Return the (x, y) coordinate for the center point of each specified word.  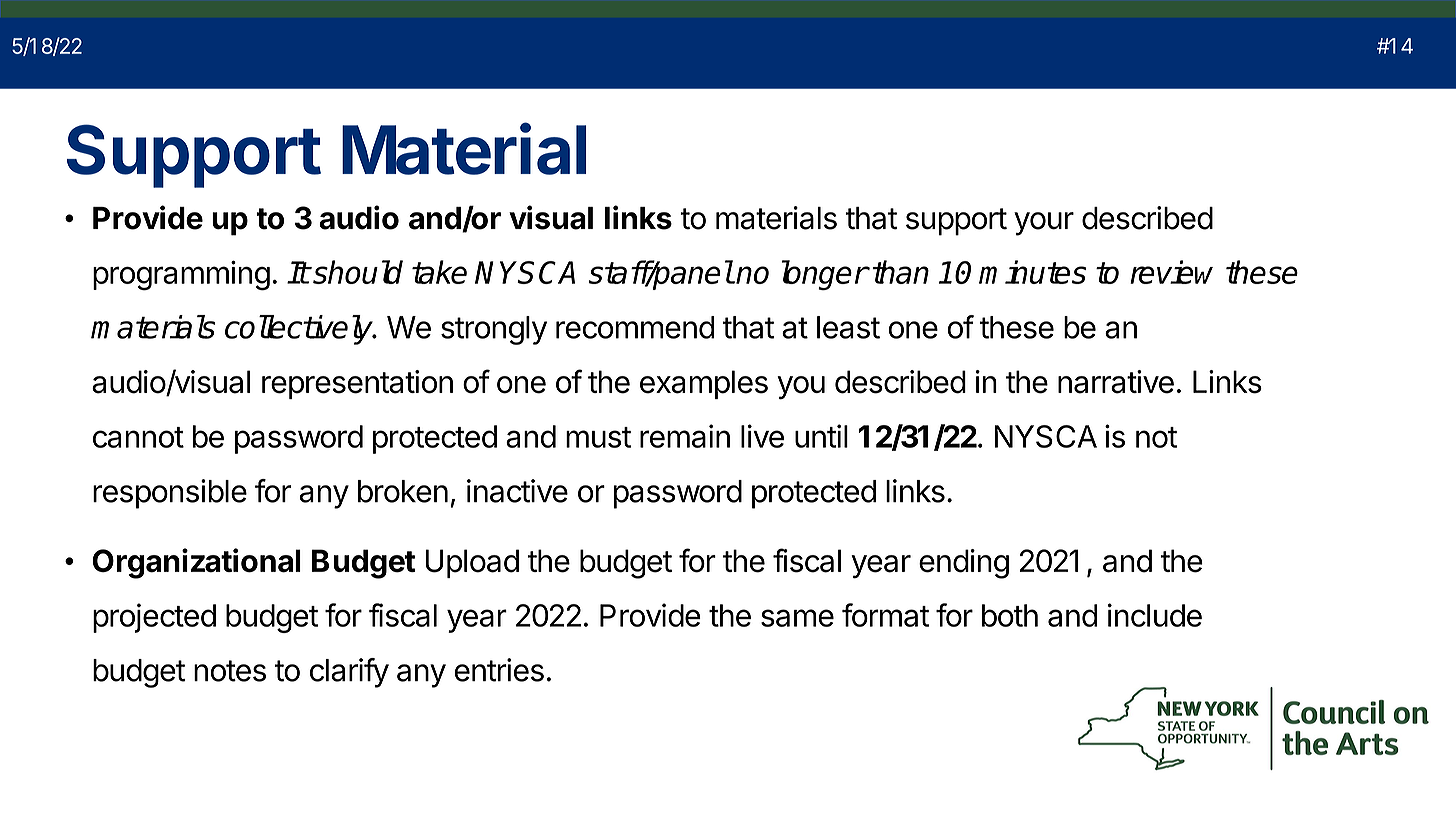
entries (499, 670)
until (821, 436)
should (357, 272)
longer (825, 275)
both (1010, 615)
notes (230, 671)
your (1044, 224)
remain (685, 436)
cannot (138, 437)
